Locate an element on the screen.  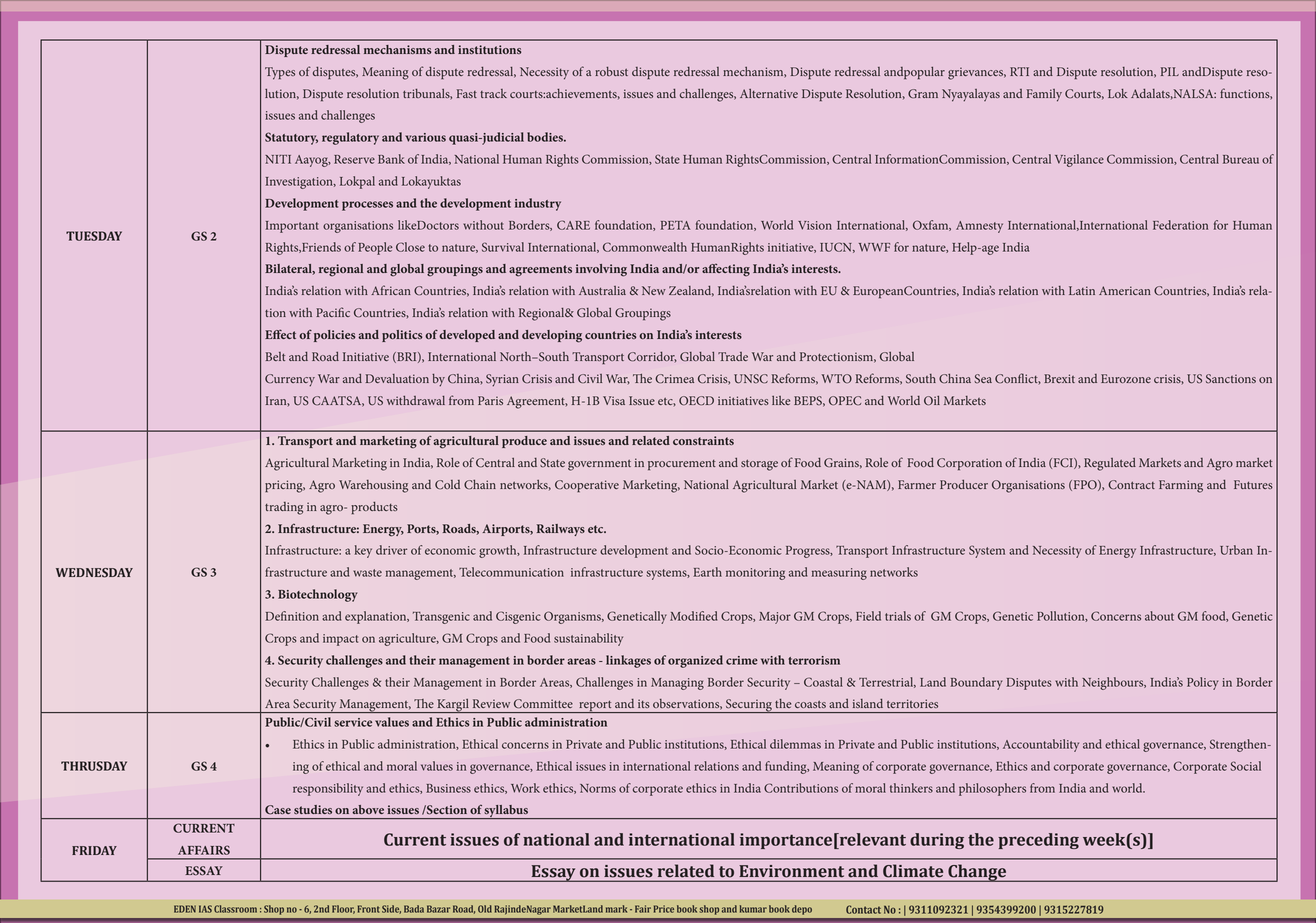
Contract is located at coordinates (1131, 485).
